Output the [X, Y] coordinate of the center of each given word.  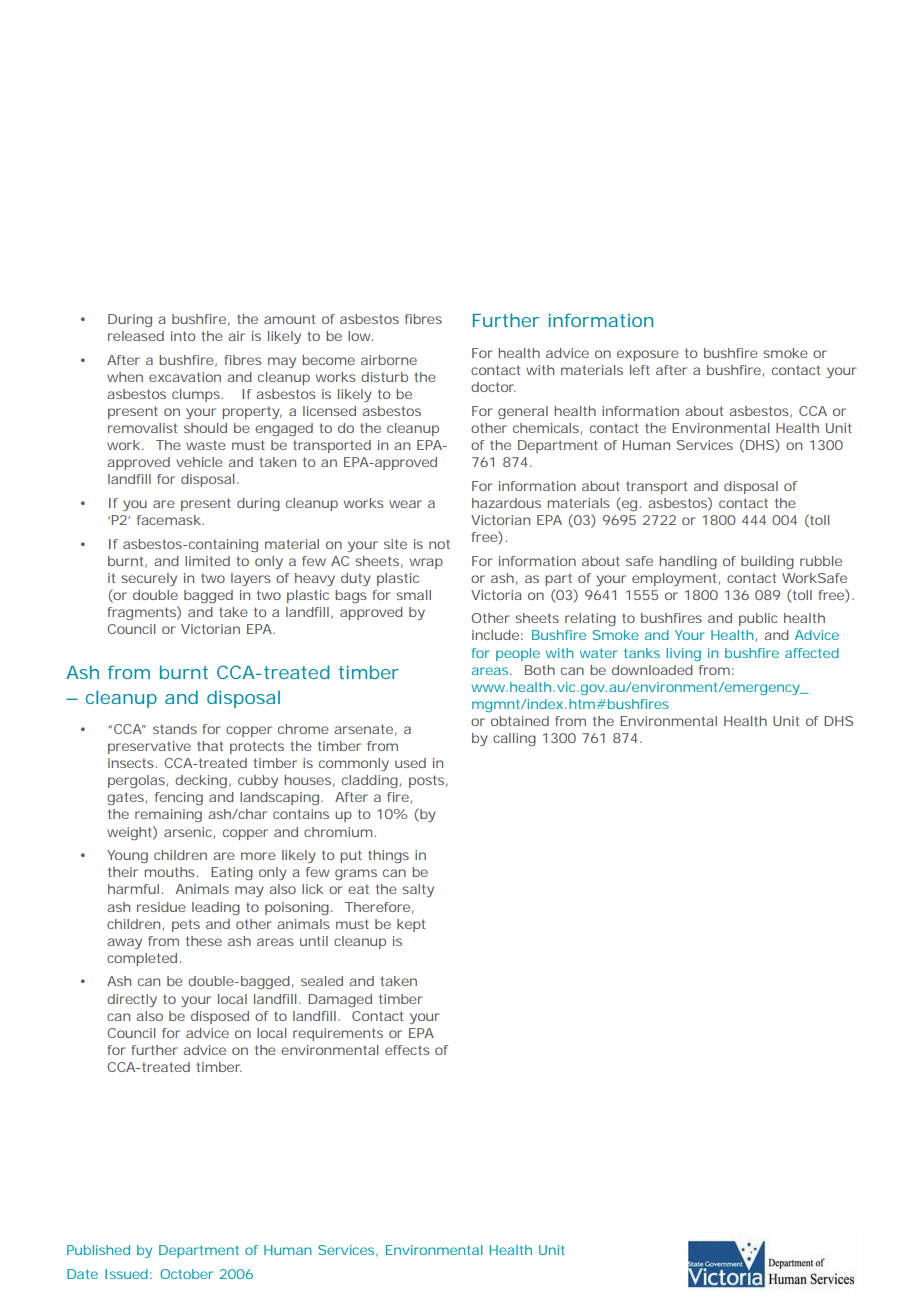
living [684, 654]
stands [175, 729]
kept [411, 925]
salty [418, 890]
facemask [169, 520]
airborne [389, 360]
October [186, 1274]
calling [514, 739]
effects [407, 1050]
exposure [648, 355]
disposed [220, 1017]
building [767, 562]
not [439, 544]
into [183, 336]
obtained [520, 721]
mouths [170, 872]
